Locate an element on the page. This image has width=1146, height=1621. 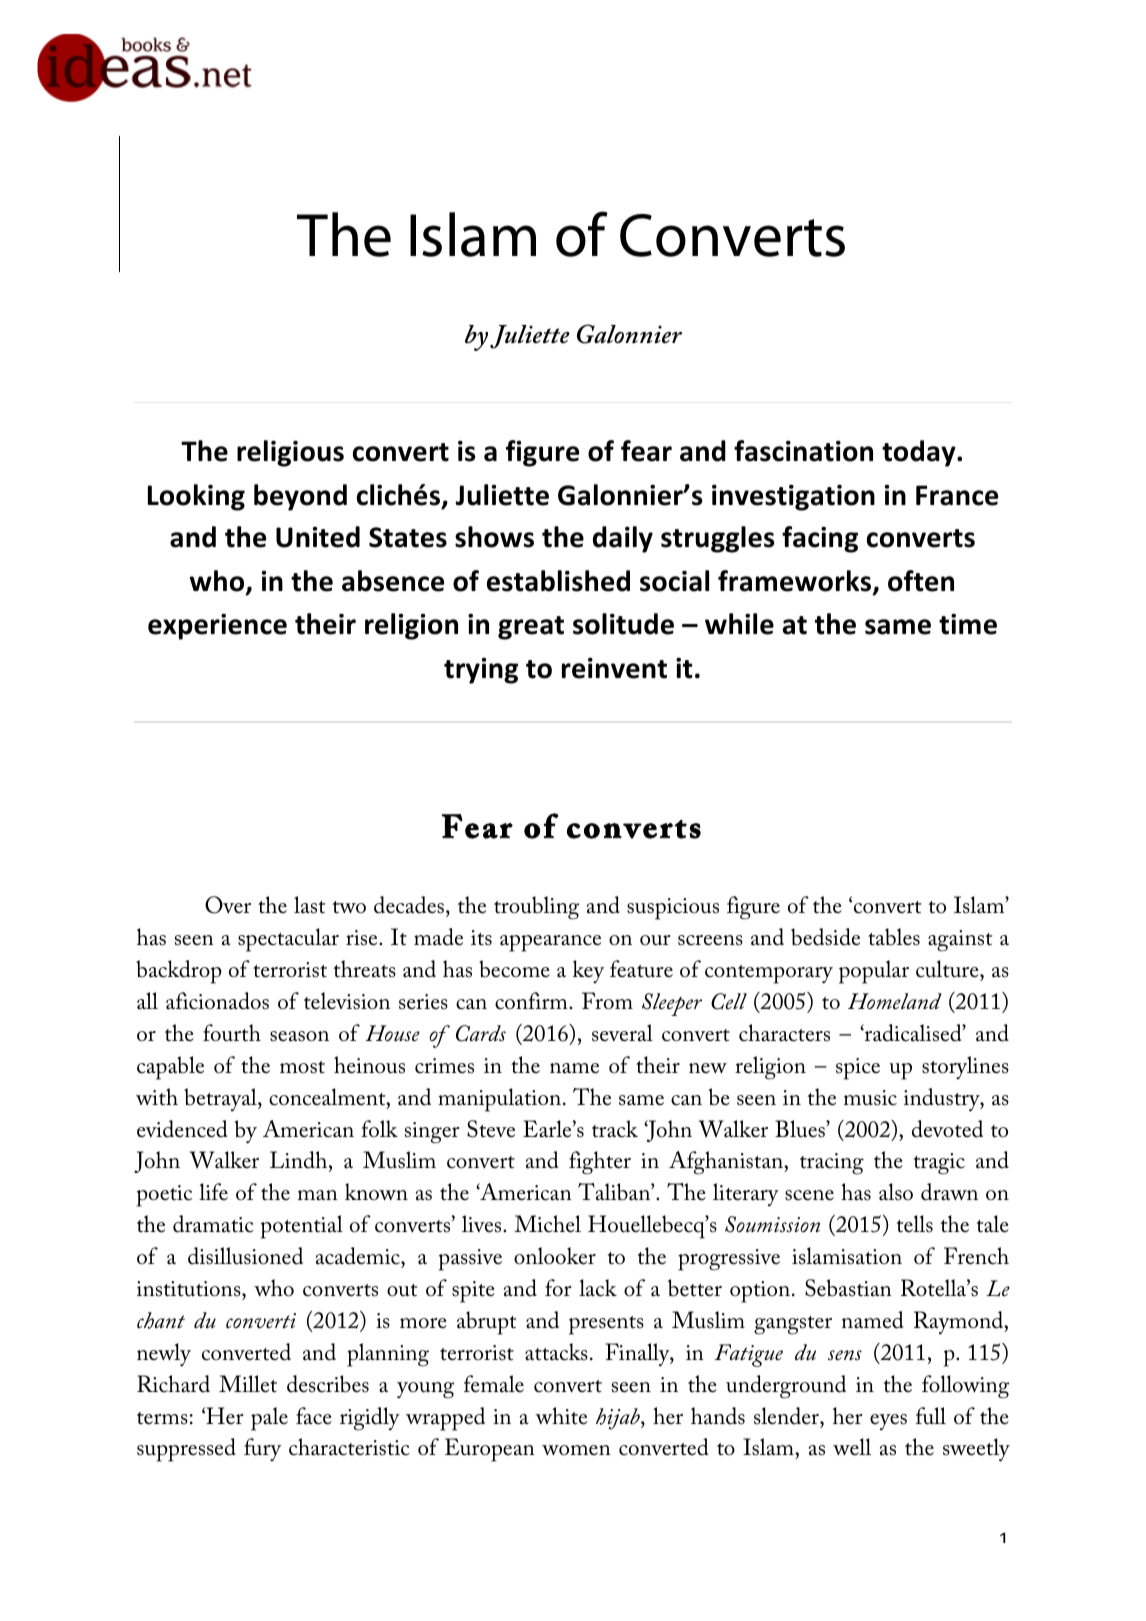
track is located at coordinates (615, 1129).
